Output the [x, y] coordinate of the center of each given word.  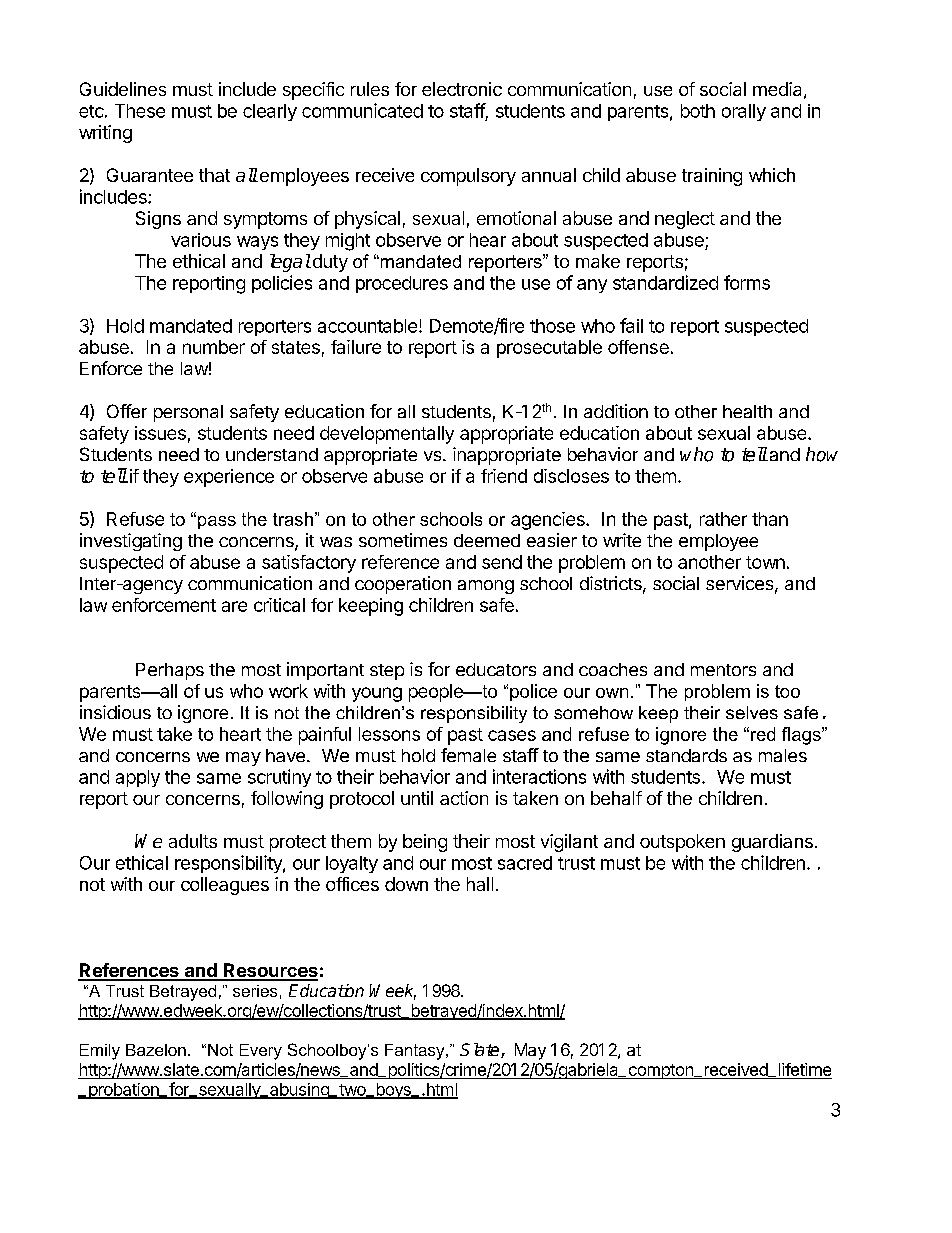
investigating [131, 542]
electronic [462, 89]
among [486, 587]
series [255, 991]
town [765, 562]
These [140, 111]
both [698, 111]
